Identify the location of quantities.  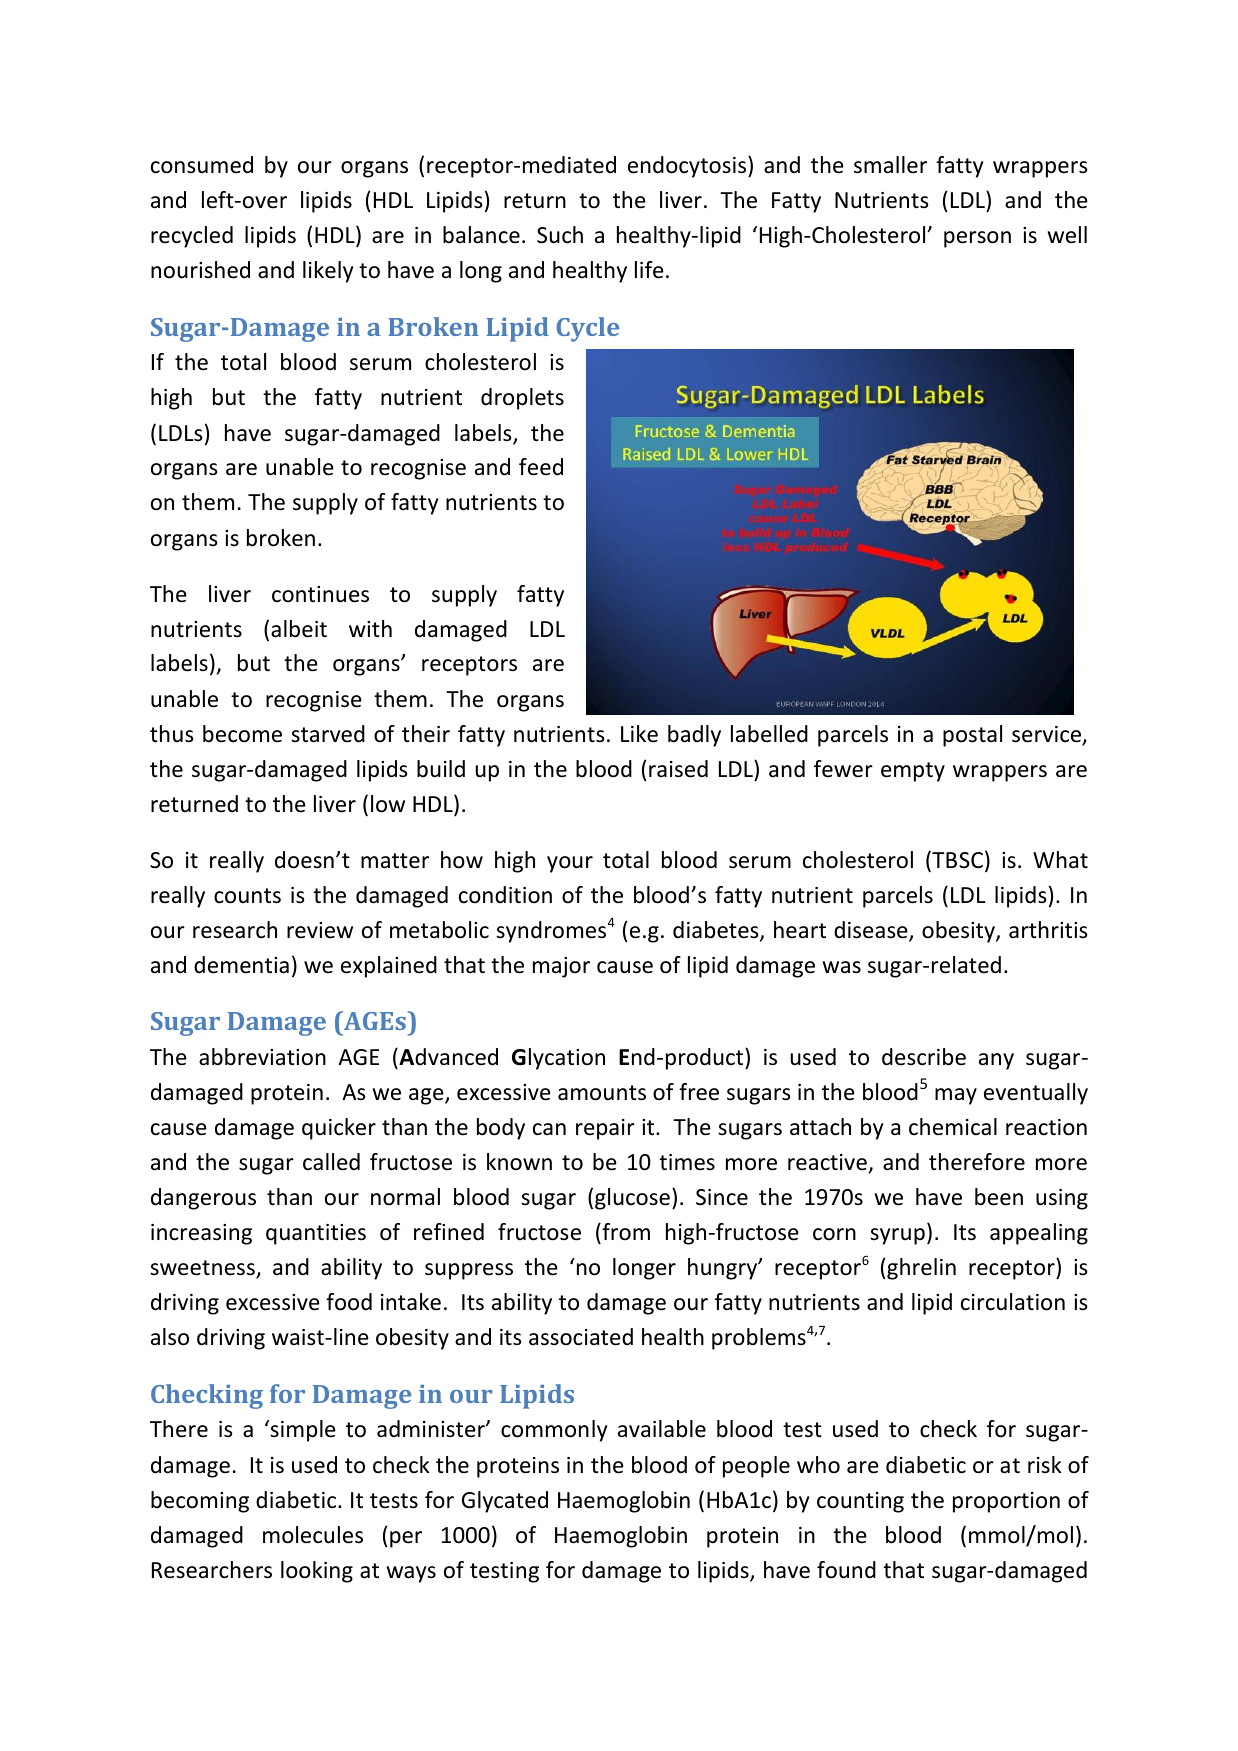
(316, 1234).
